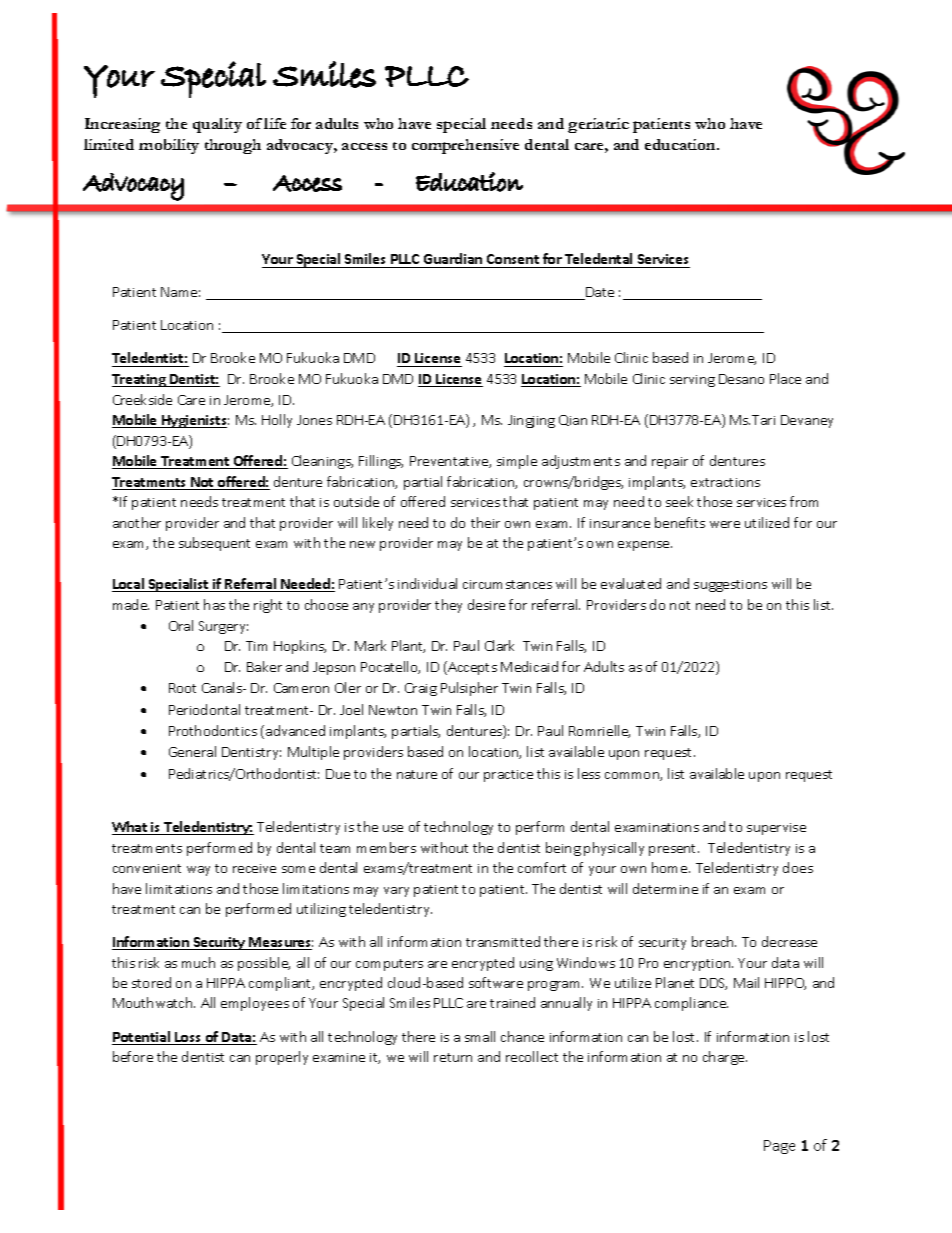 The width and height of the screenshot is (952, 1233). Describe the element at coordinates (137, 522) in the screenshot. I see `another` at that location.
